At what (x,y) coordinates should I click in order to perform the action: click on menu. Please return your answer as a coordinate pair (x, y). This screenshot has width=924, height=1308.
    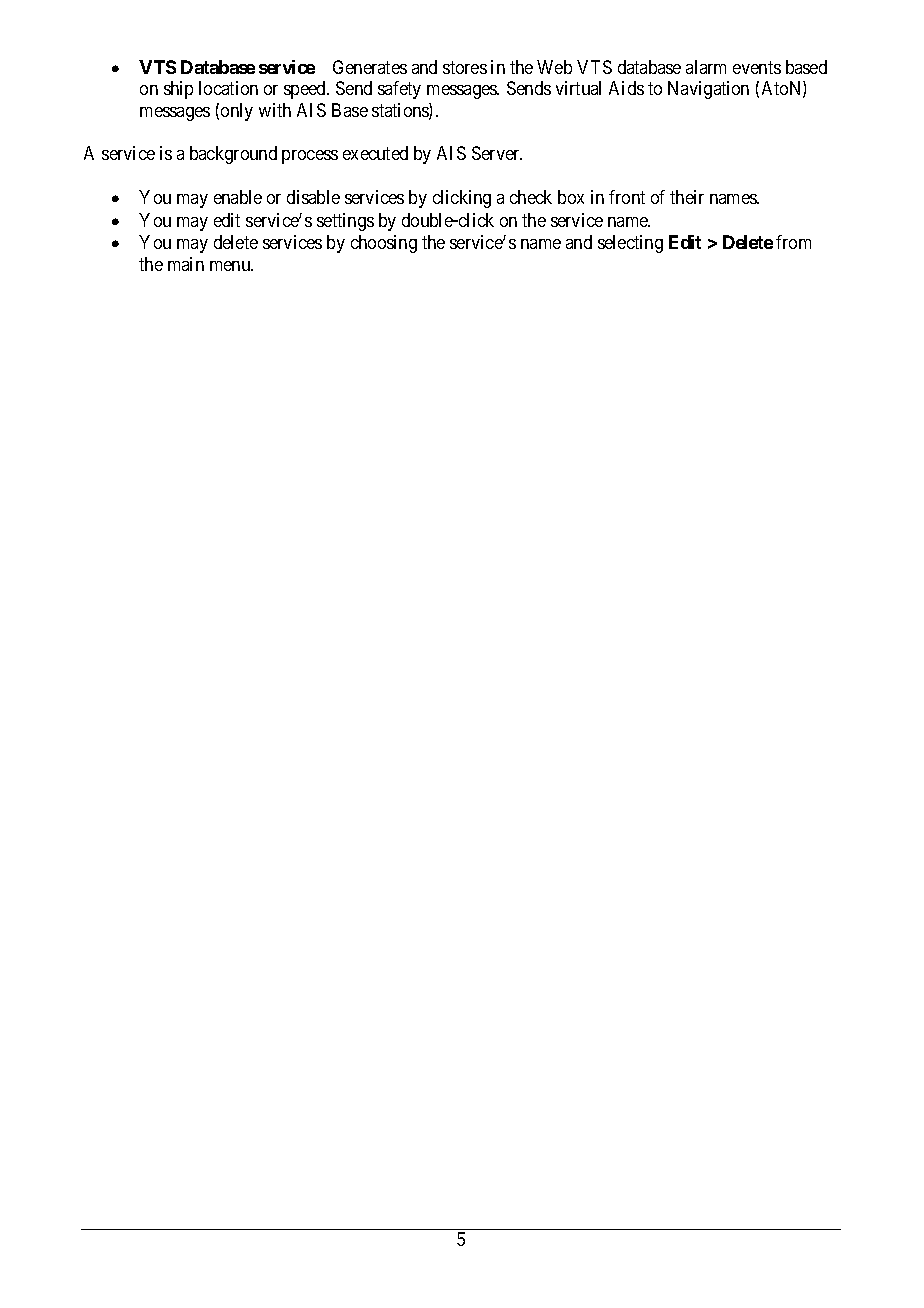
    Looking at the image, I should click on (231, 266).
